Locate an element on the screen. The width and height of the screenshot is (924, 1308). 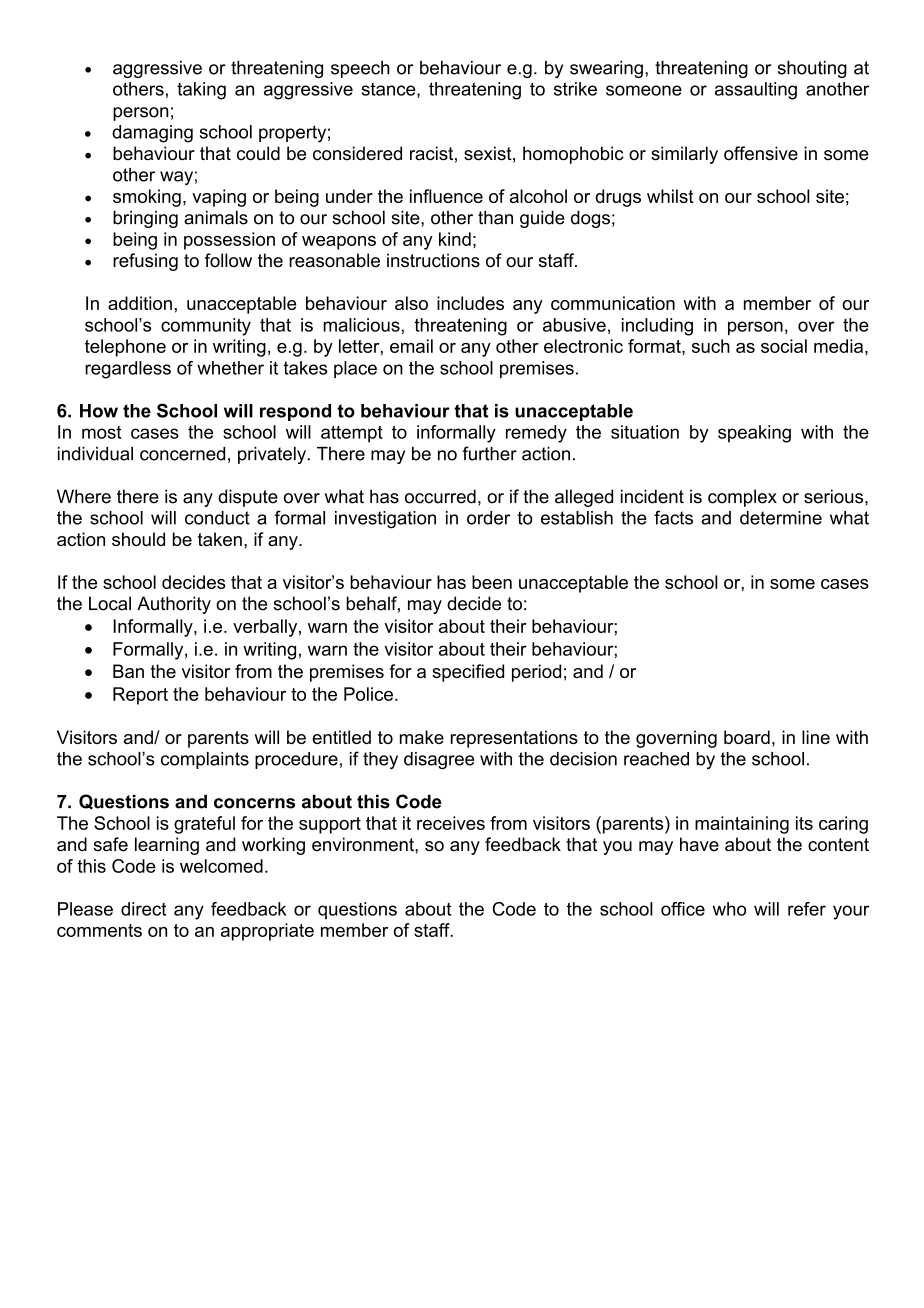
taking is located at coordinates (201, 91).
